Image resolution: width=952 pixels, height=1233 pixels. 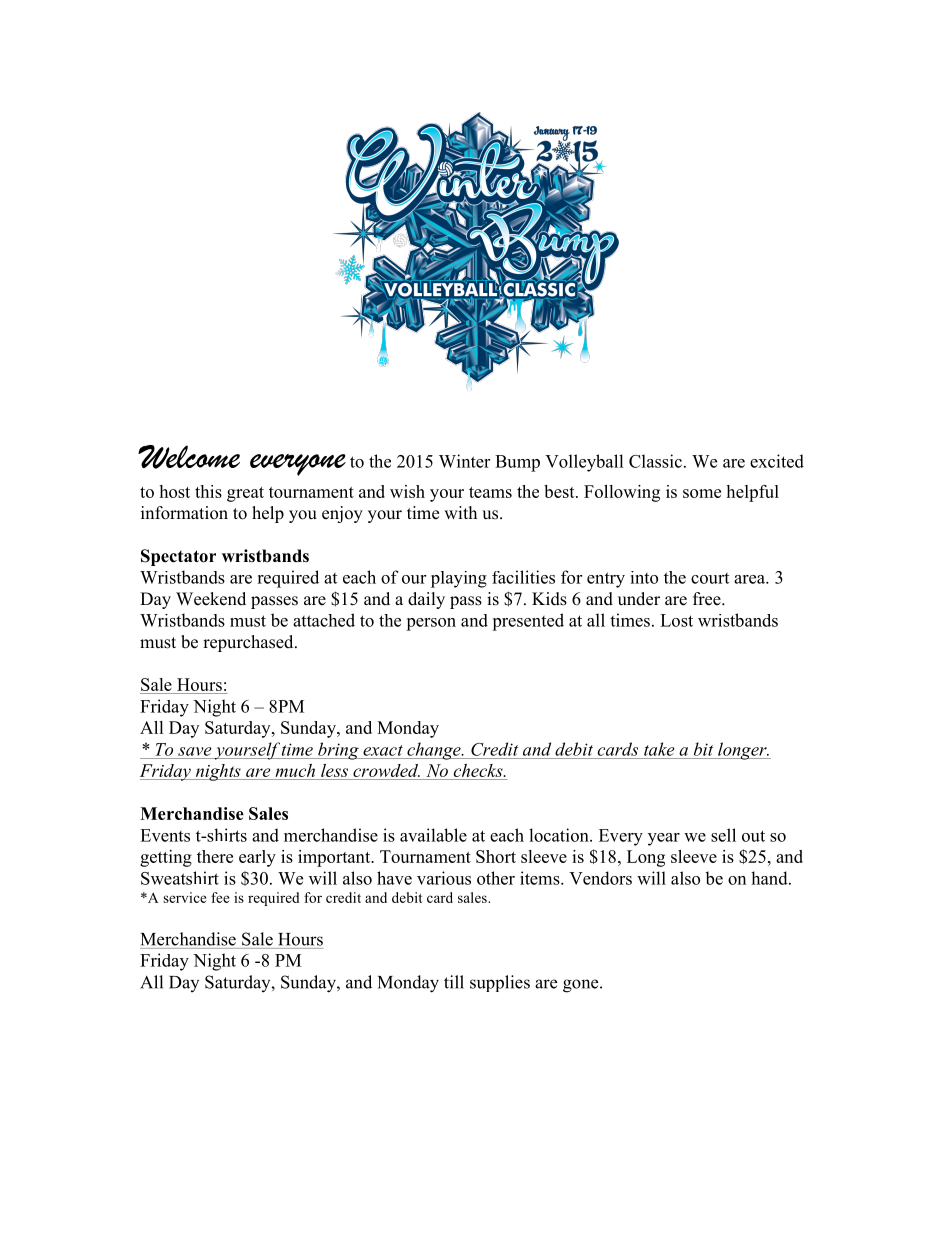 What do you see at coordinates (195, 751) in the image?
I see `save` at bounding box center [195, 751].
